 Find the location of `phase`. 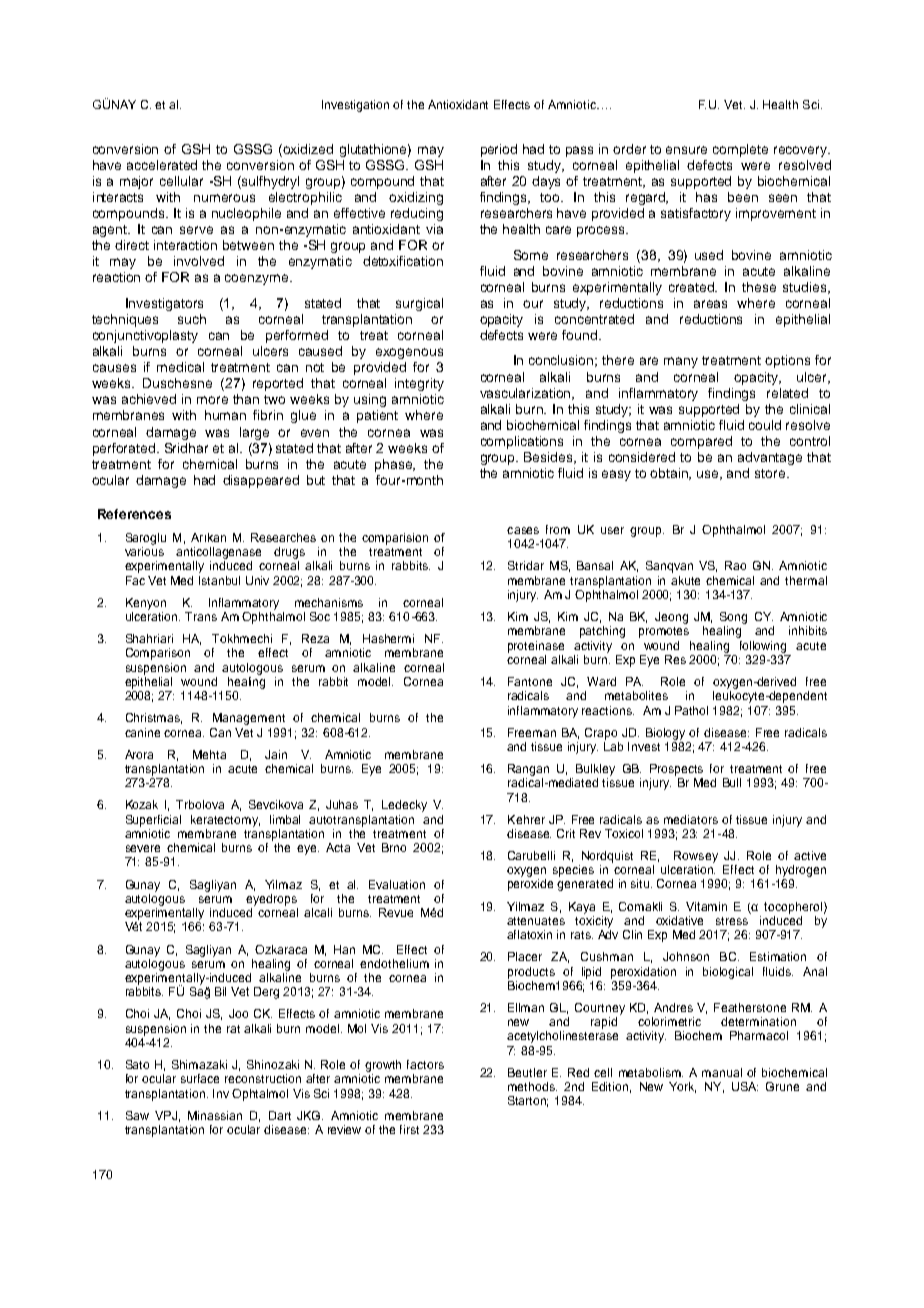

phase is located at coordinates (395, 465).
